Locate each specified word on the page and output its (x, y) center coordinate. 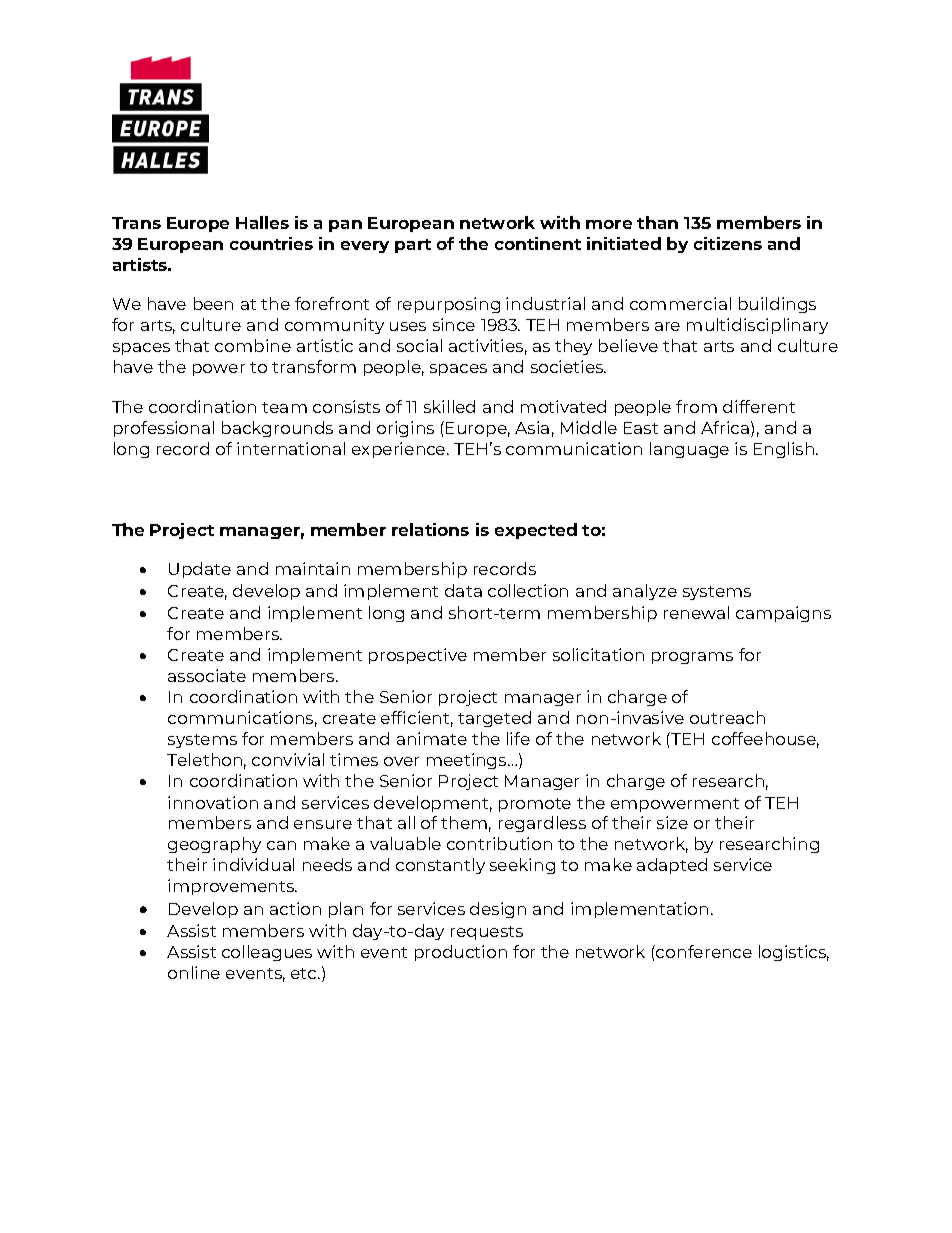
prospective (418, 656)
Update (200, 570)
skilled (449, 406)
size (672, 822)
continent (538, 243)
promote (535, 805)
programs (692, 658)
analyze (645, 592)
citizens (728, 243)
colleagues (267, 953)
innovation (213, 802)
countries (271, 243)
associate (207, 675)
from (696, 406)
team (284, 407)
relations (430, 529)
